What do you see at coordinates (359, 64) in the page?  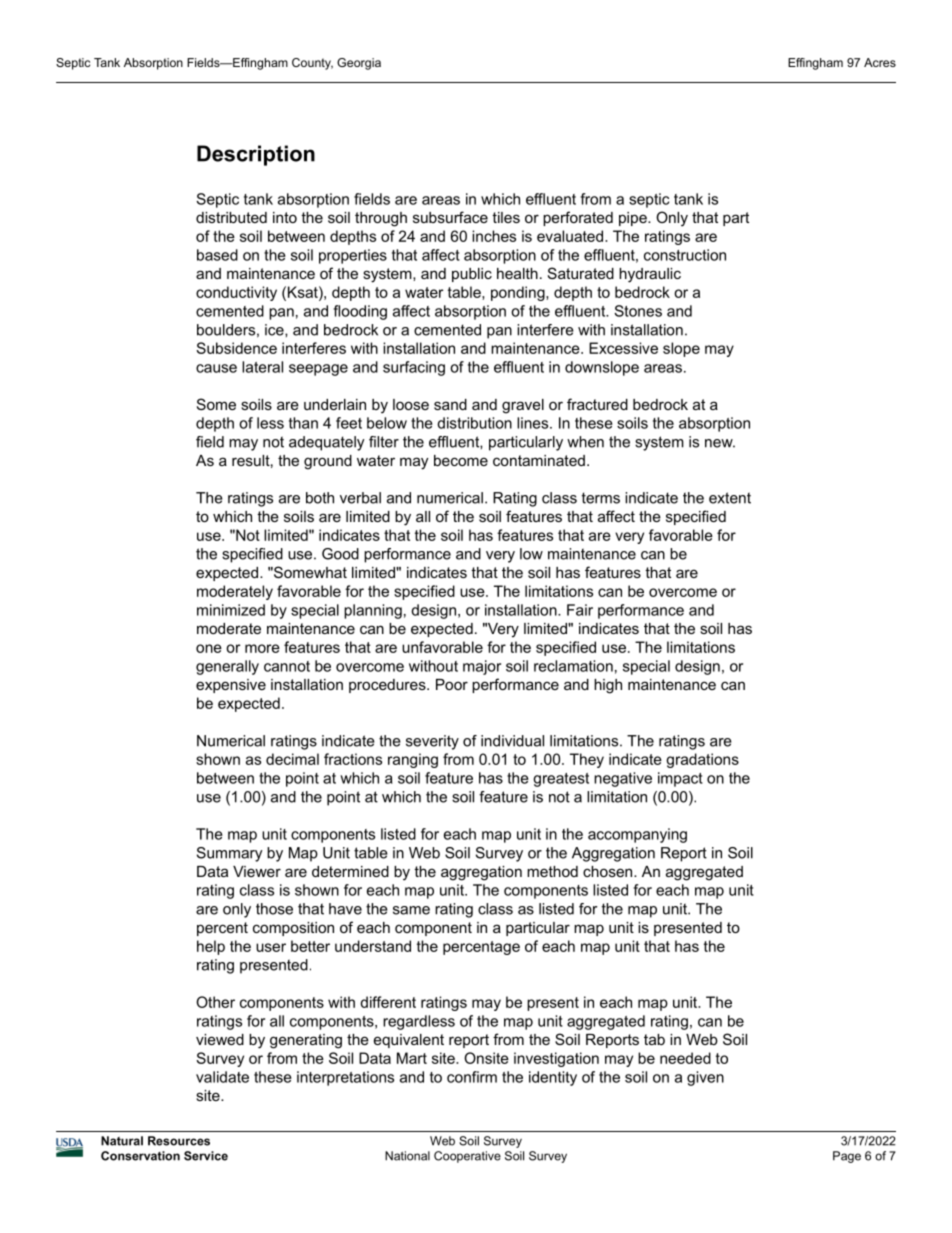 I see `Georgia` at bounding box center [359, 64].
